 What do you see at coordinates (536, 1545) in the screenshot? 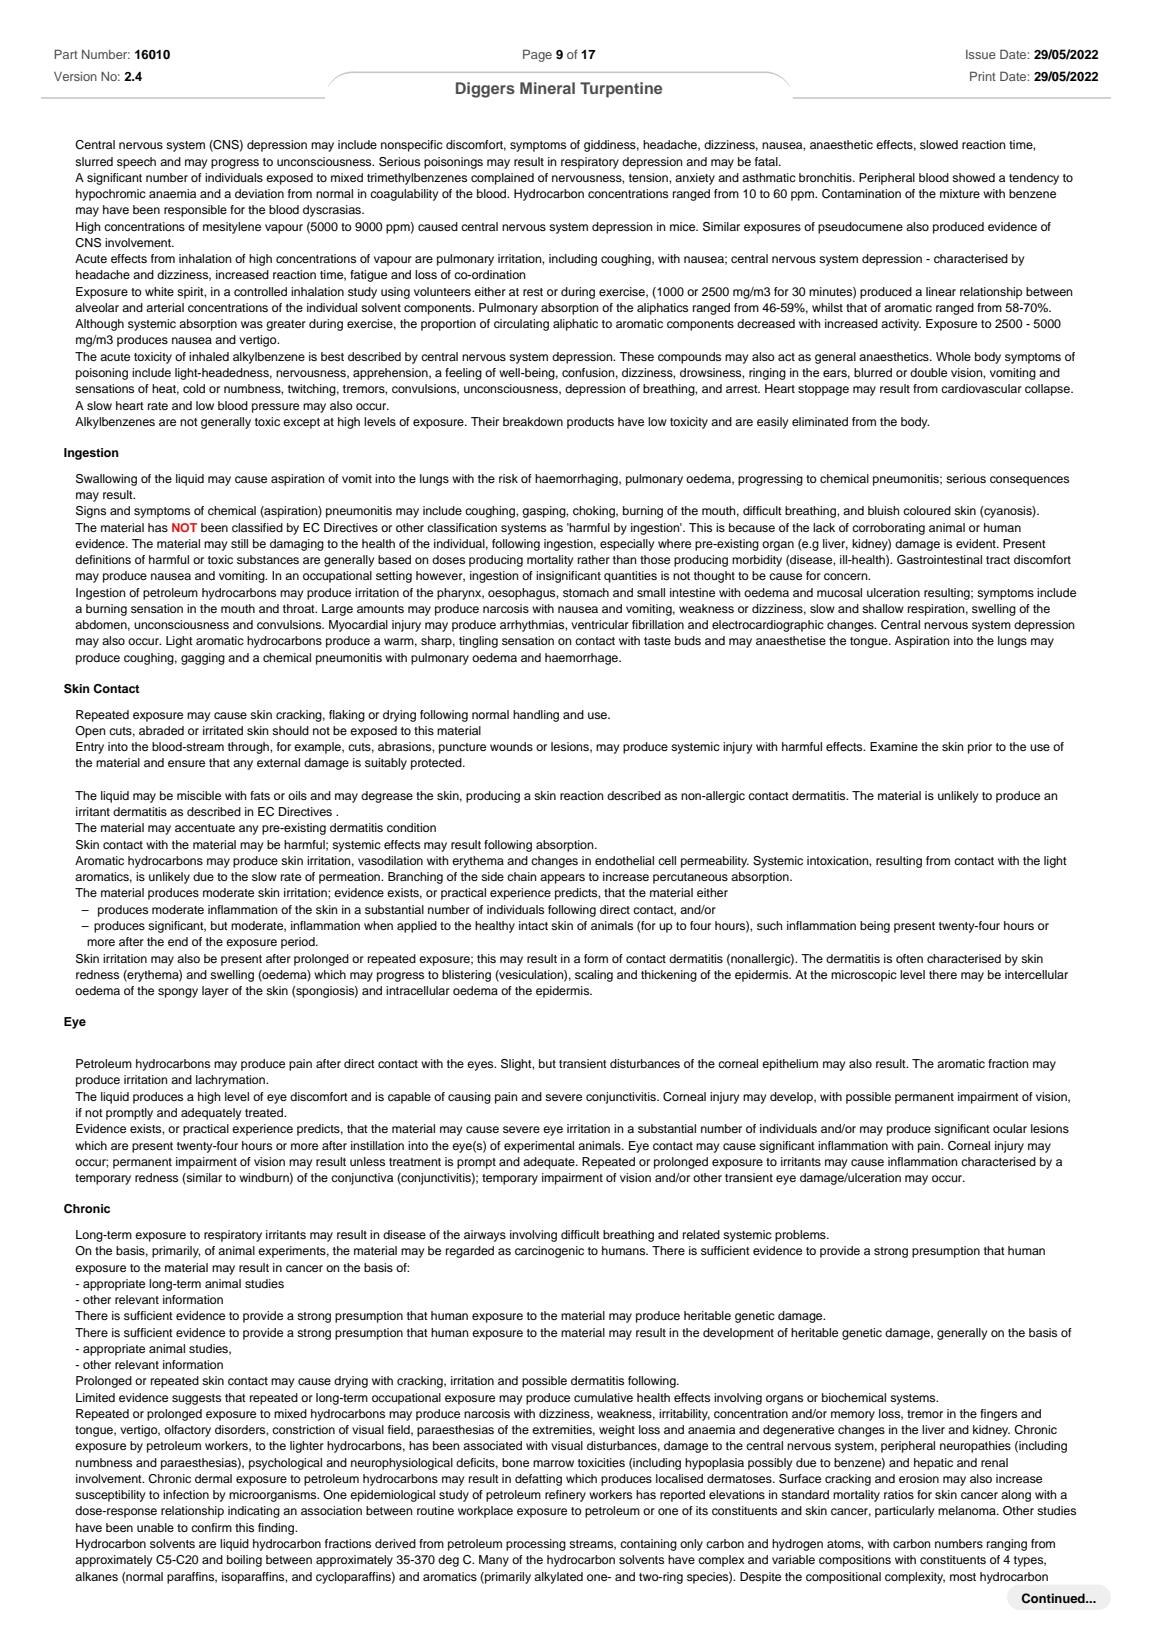
I see `processing` at bounding box center [536, 1545].
